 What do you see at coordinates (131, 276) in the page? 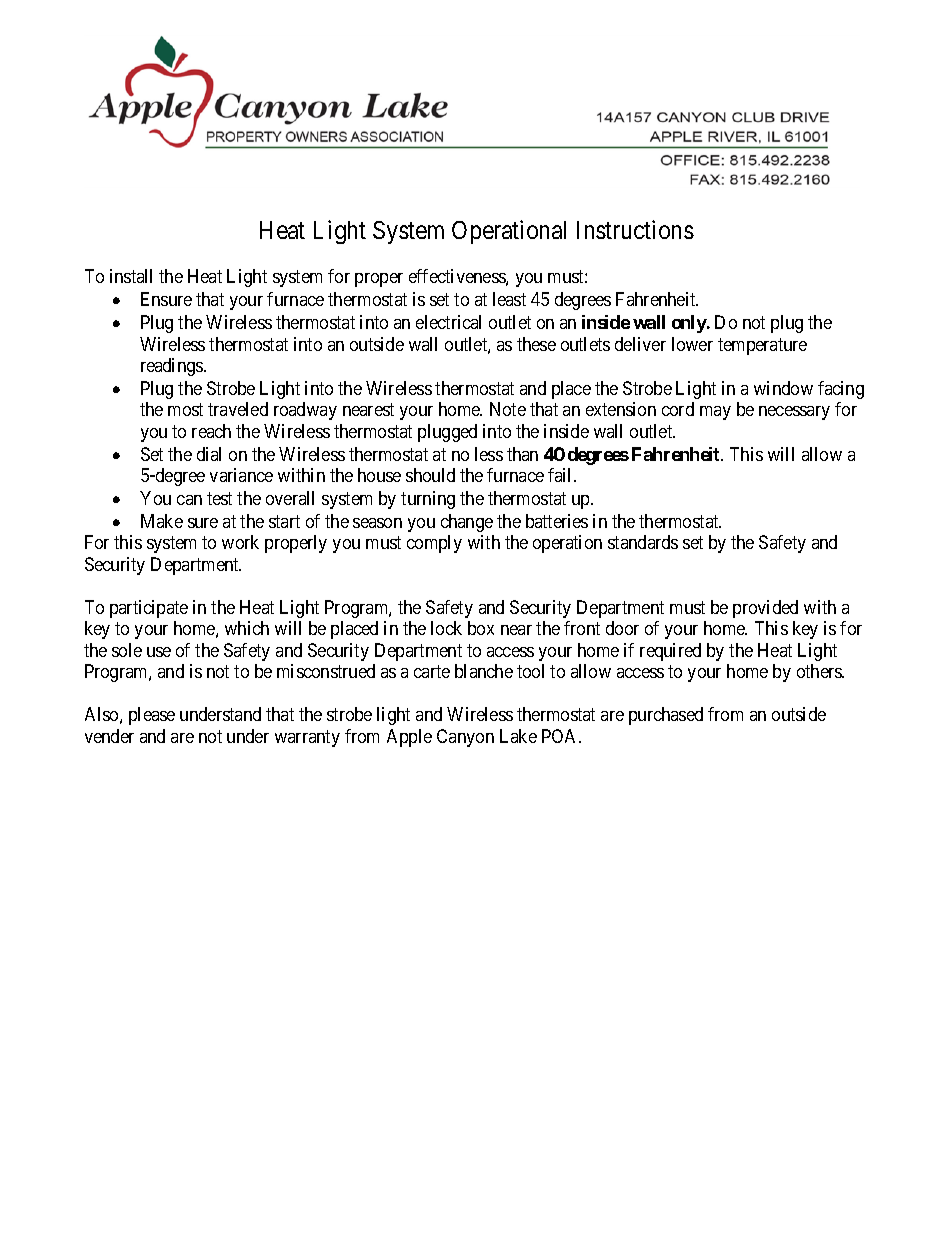
I see `install` at bounding box center [131, 276].
